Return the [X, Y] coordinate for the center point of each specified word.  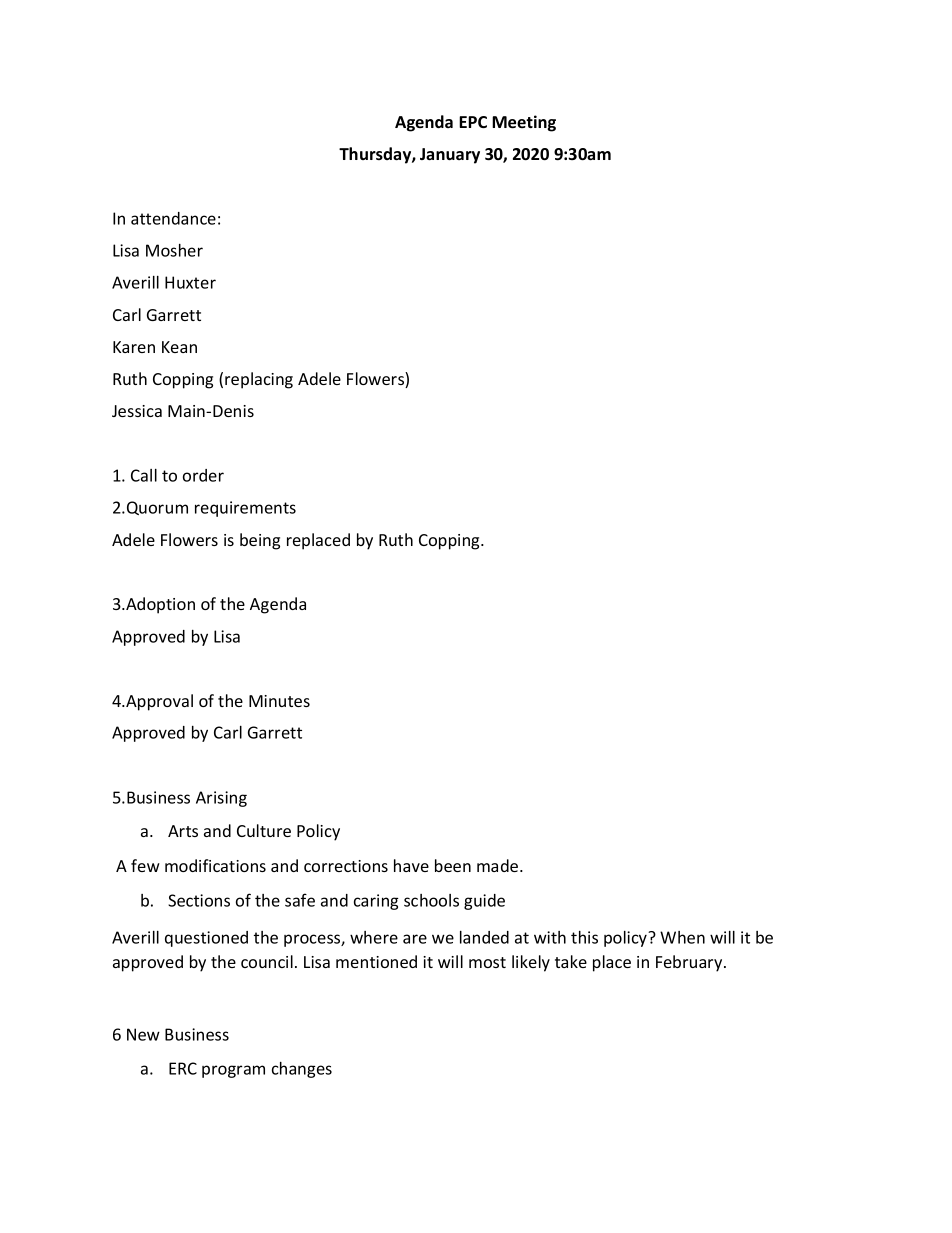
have [411, 865]
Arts [183, 831]
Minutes [279, 701]
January [450, 156]
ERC [183, 1068]
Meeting [524, 123]
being [260, 541]
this [584, 937]
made [499, 865]
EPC [473, 122]
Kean [179, 347]
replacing [259, 380]
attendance [173, 218]
